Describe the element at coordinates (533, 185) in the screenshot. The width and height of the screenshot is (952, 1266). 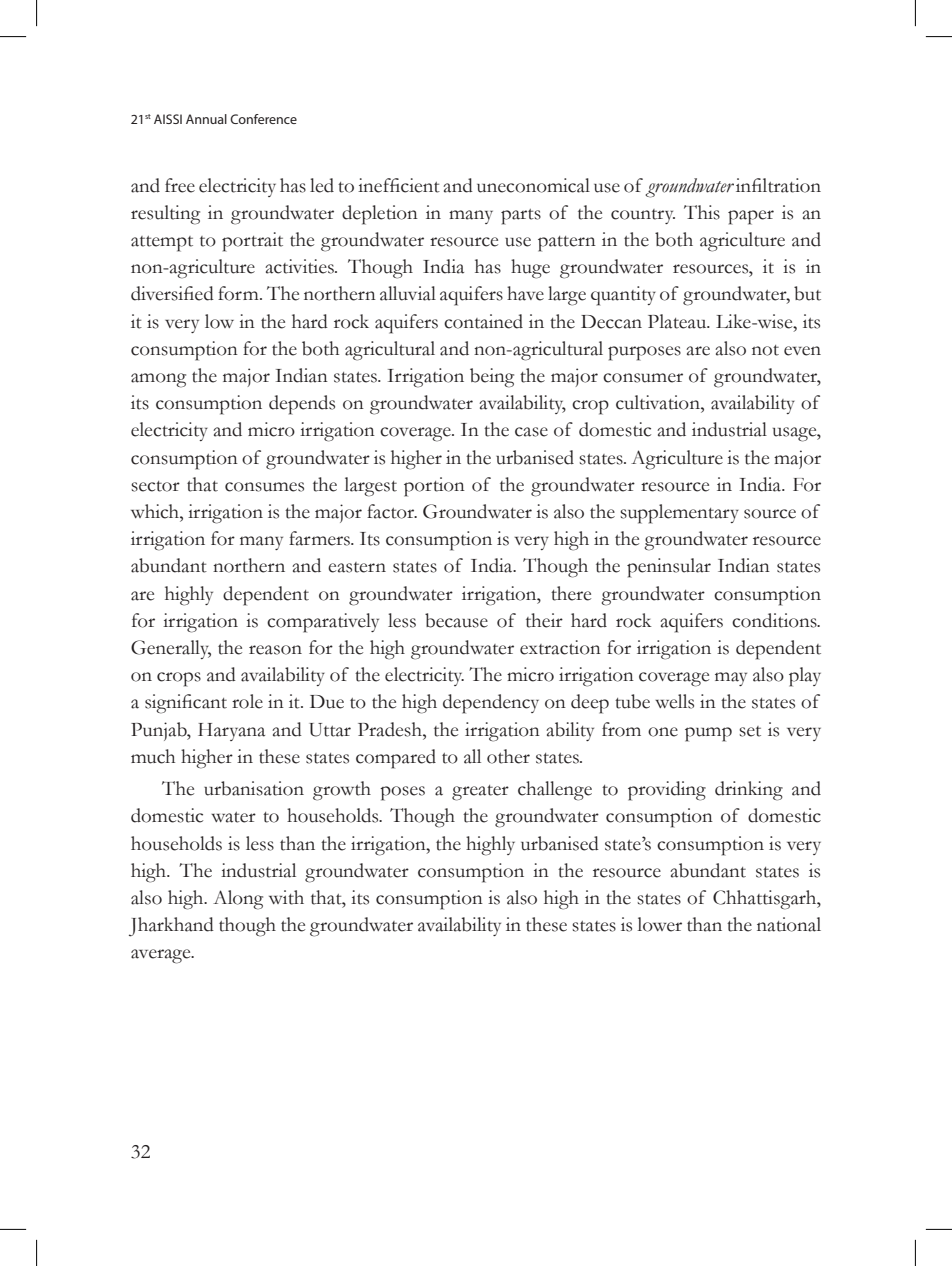
I see `uneconomical` at that location.
